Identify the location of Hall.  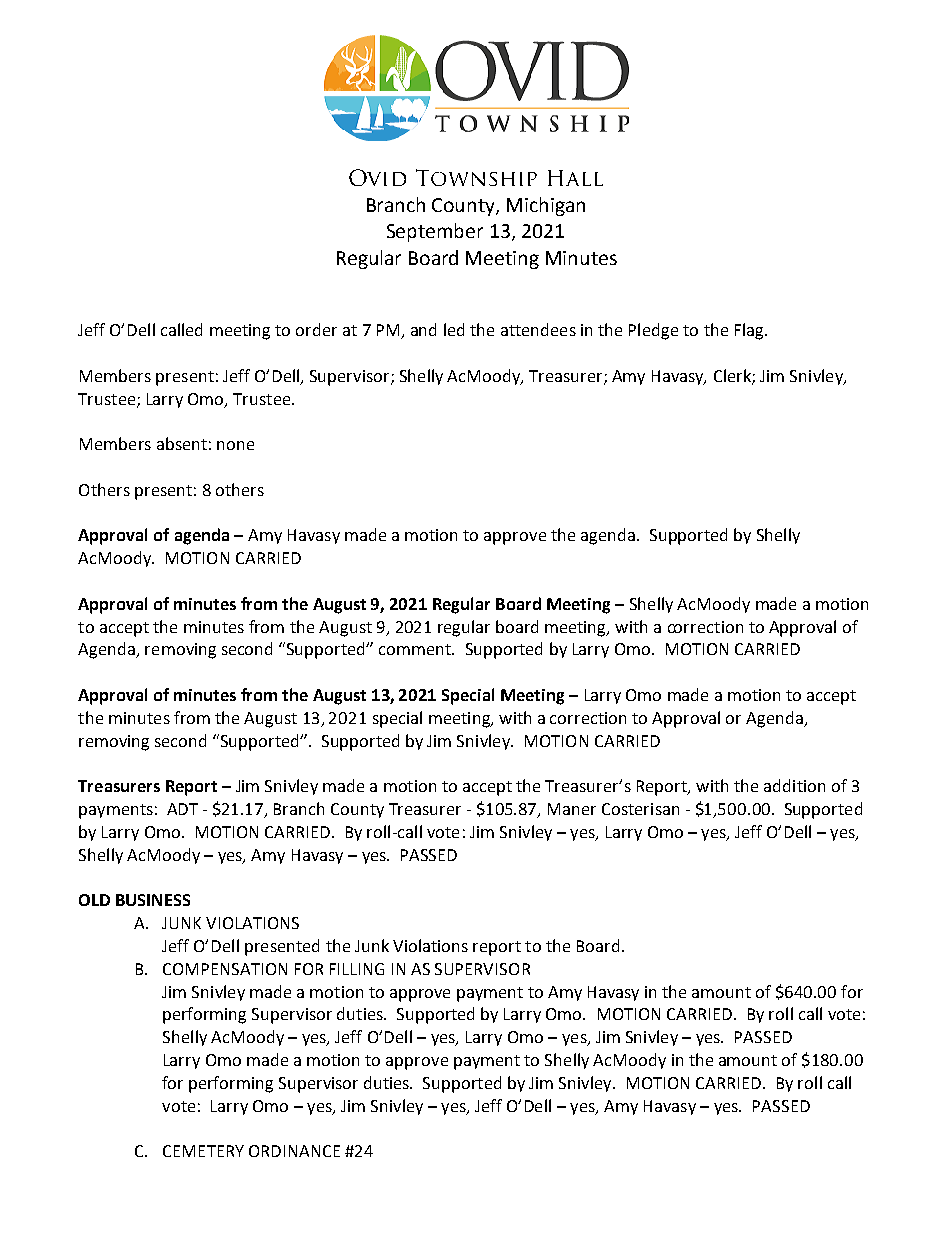
(575, 178).
